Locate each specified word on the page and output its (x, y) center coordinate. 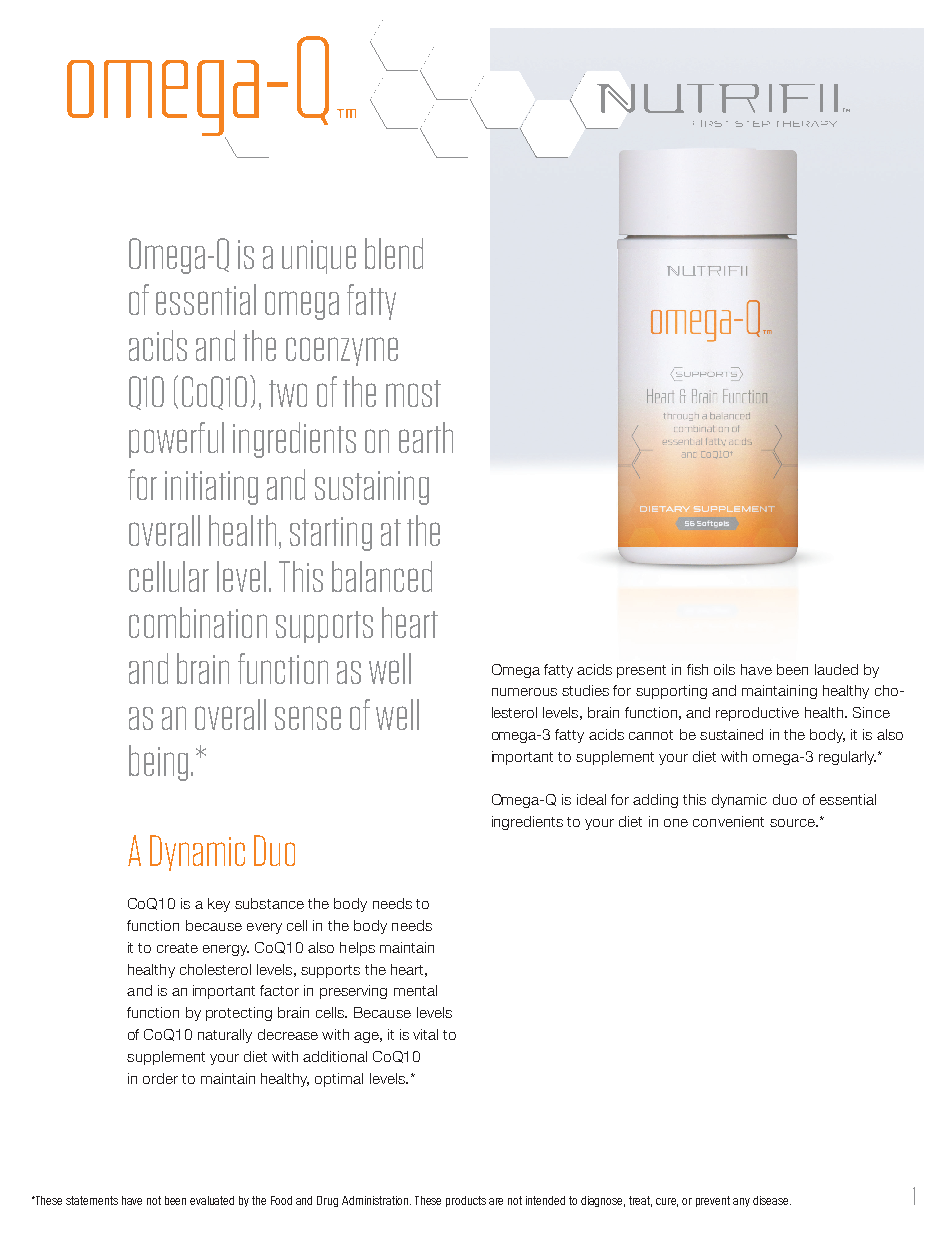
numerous (524, 692)
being (158, 763)
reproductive (757, 714)
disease (772, 1200)
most (413, 393)
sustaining (372, 488)
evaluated (212, 1200)
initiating (211, 488)
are (496, 1201)
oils (724, 669)
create (177, 948)
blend (394, 253)
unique (319, 257)
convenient (728, 821)
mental (415, 990)
